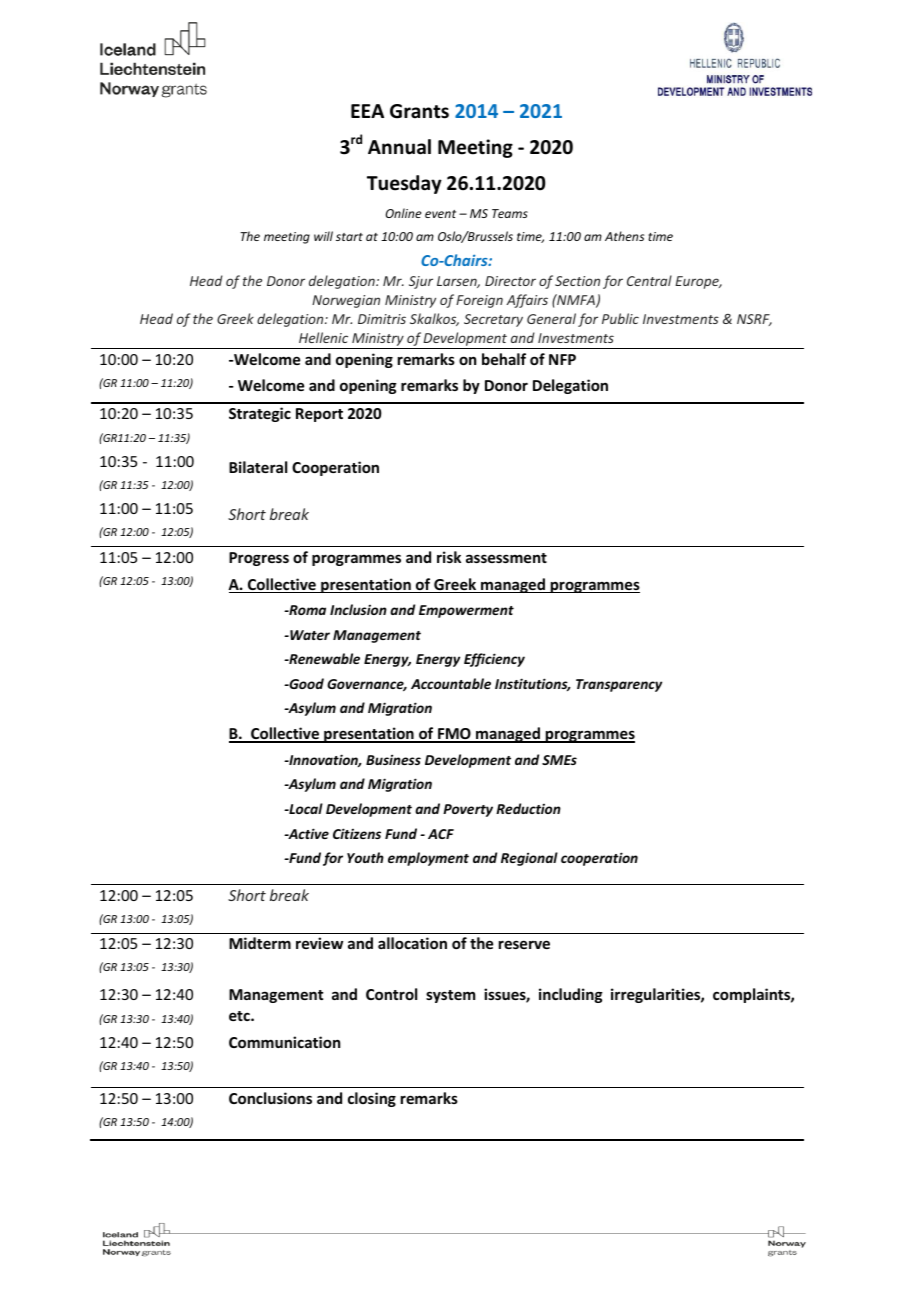 Image resolution: width=924 pixels, height=1308 pixels. What do you see at coordinates (454, 735) in the image?
I see `FMO` at bounding box center [454, 735].
